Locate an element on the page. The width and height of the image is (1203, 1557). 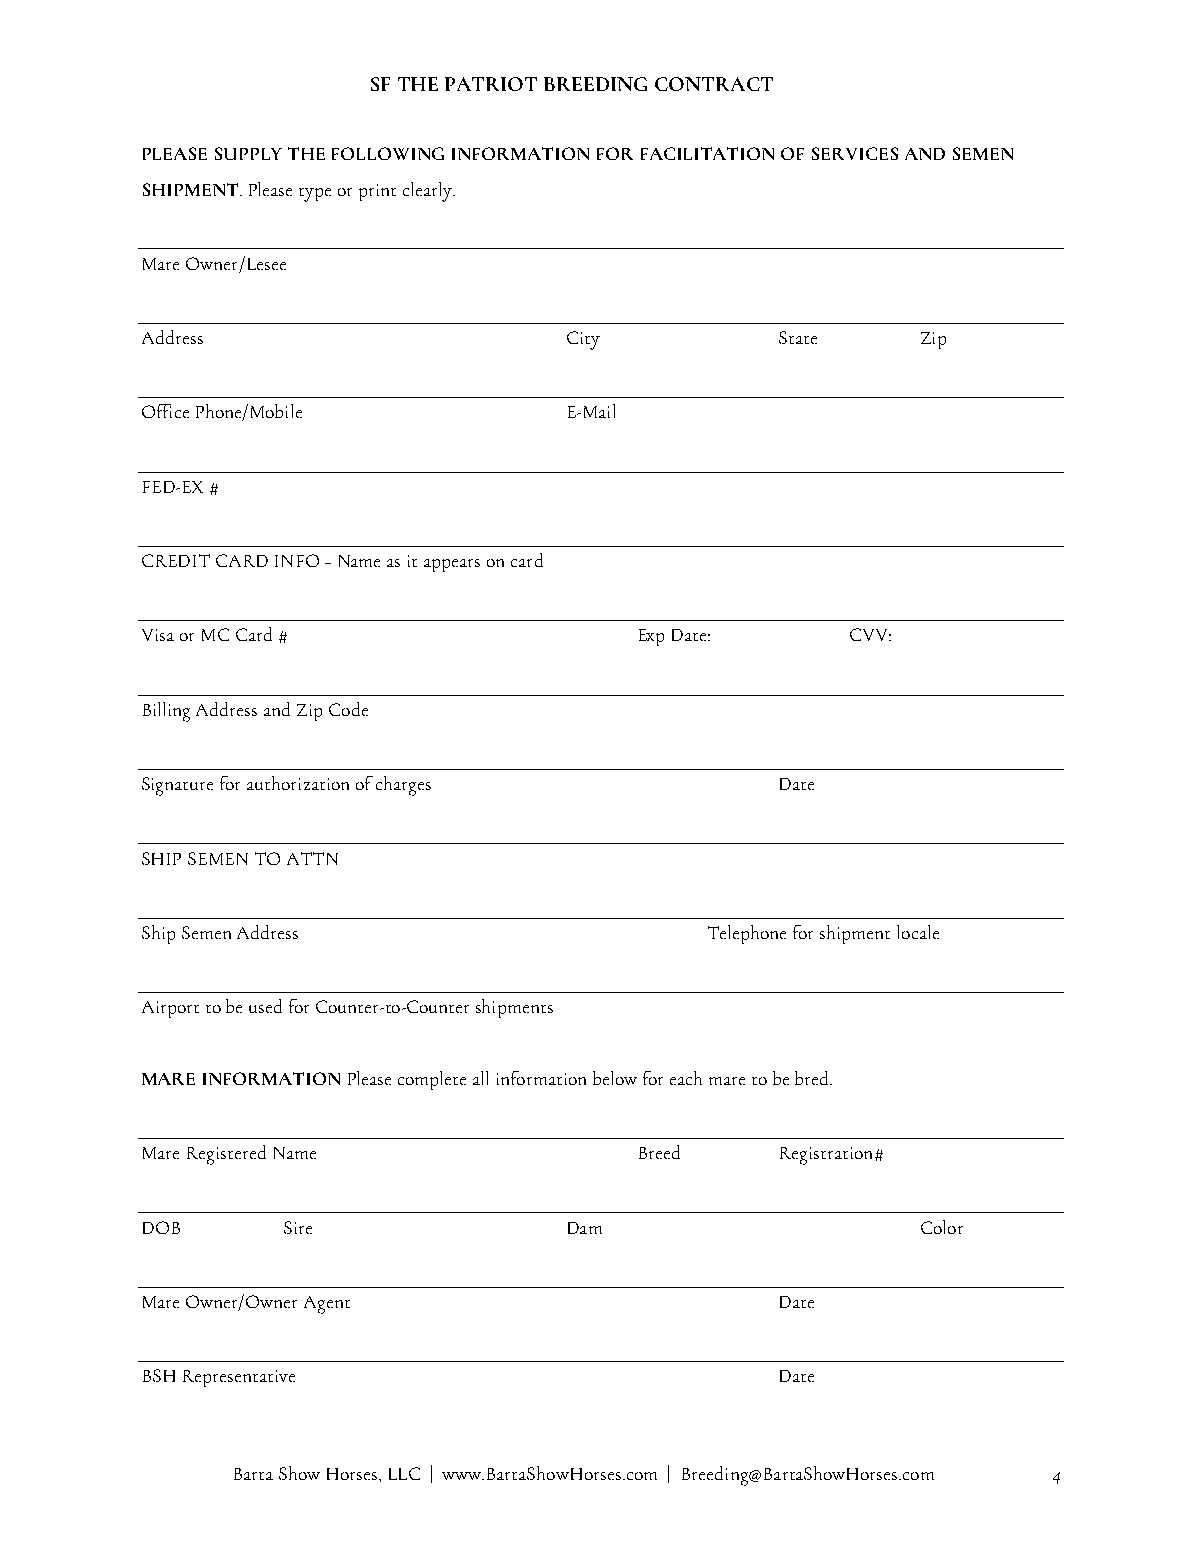
CREDIT is located at coordinates (176, 560).
